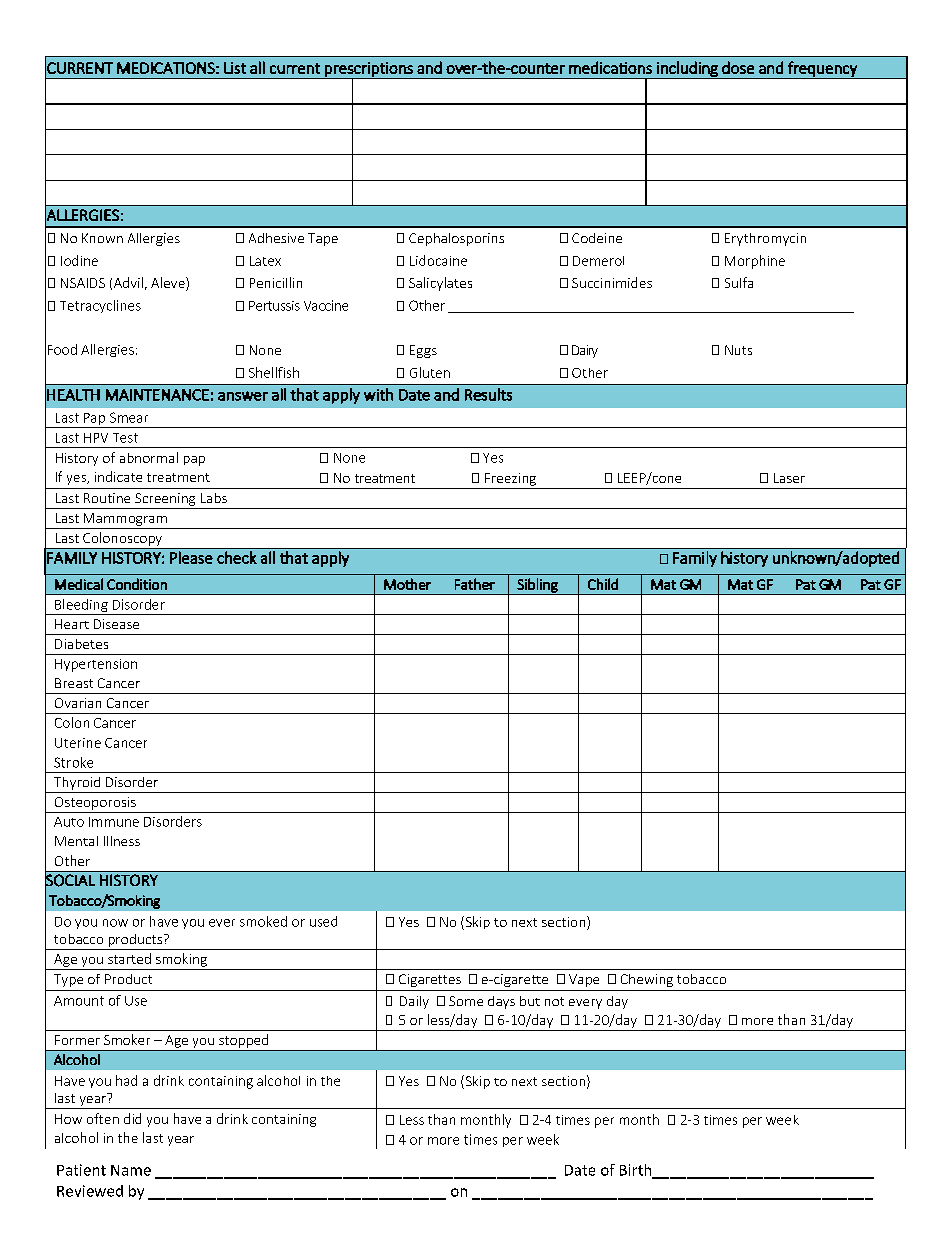  What do you see at coordinates (584, 980) in the screenshot?
I see `Vape` at bounding box center [584, 980].
